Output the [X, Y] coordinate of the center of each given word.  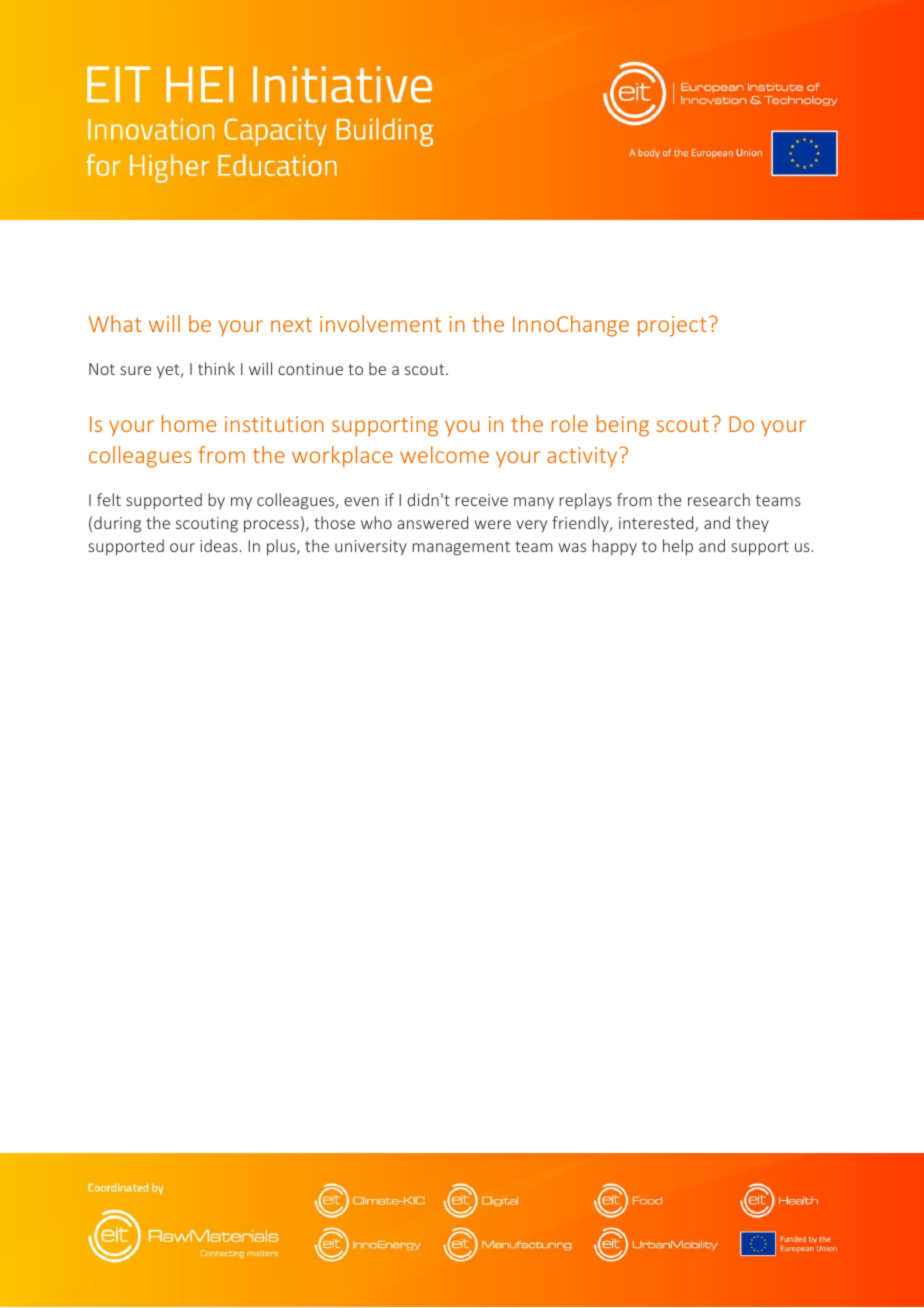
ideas [219, 545]
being [623, 426]
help [678, 547]
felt [109, 499]
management [461, 548]
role [570, 423]
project [672, 326]
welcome [444, 454]
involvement [380, 323]
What [115, 323]
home [189, 423]
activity [583, 457]
